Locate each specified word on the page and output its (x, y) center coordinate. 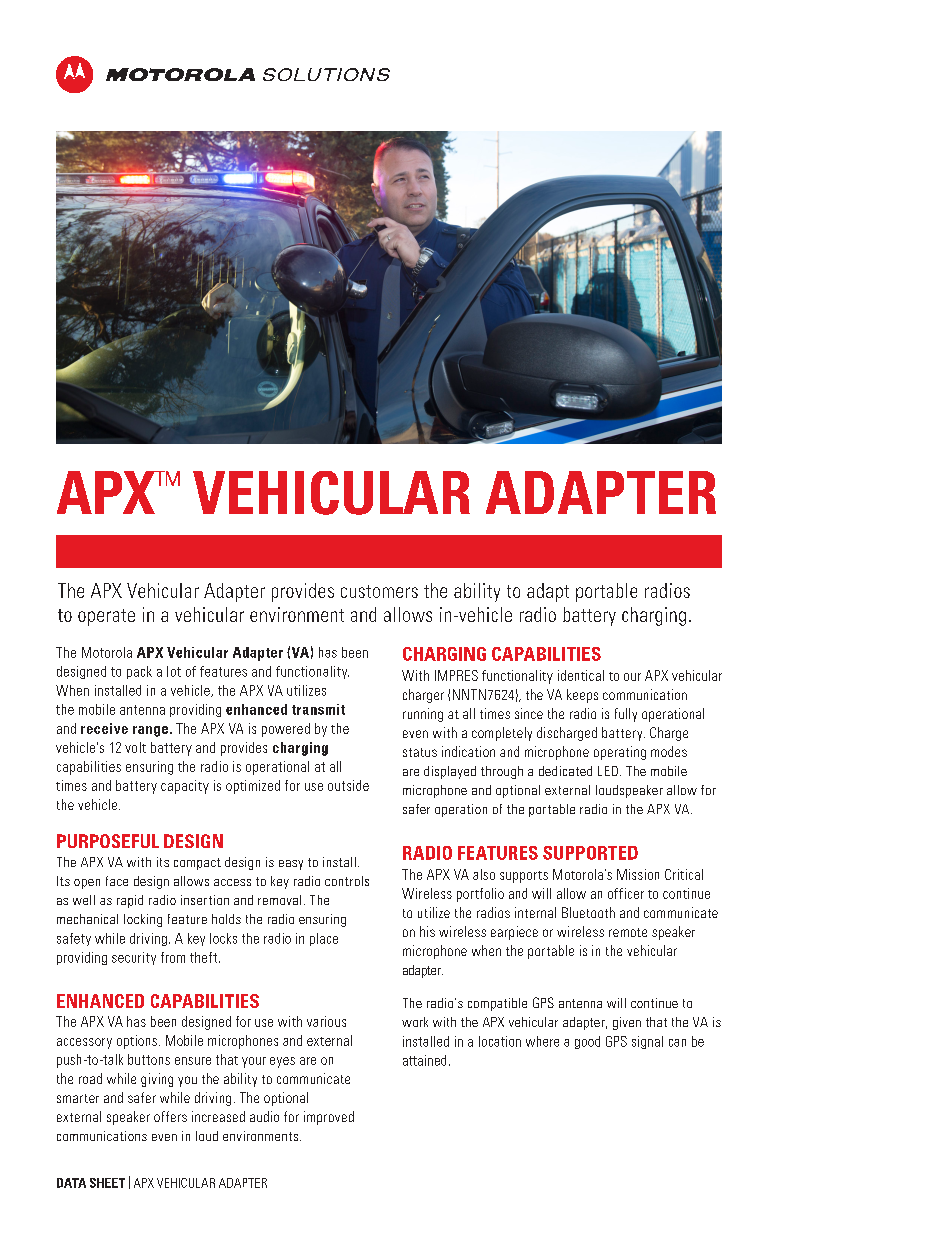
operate (106, 617)
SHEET (107, 1183)
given (627, 1023)
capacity (185, 787)
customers (379, 591)
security (134, 958)
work (415, 1022)
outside (348, 785)
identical (581, 675)
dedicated (565, 771)
